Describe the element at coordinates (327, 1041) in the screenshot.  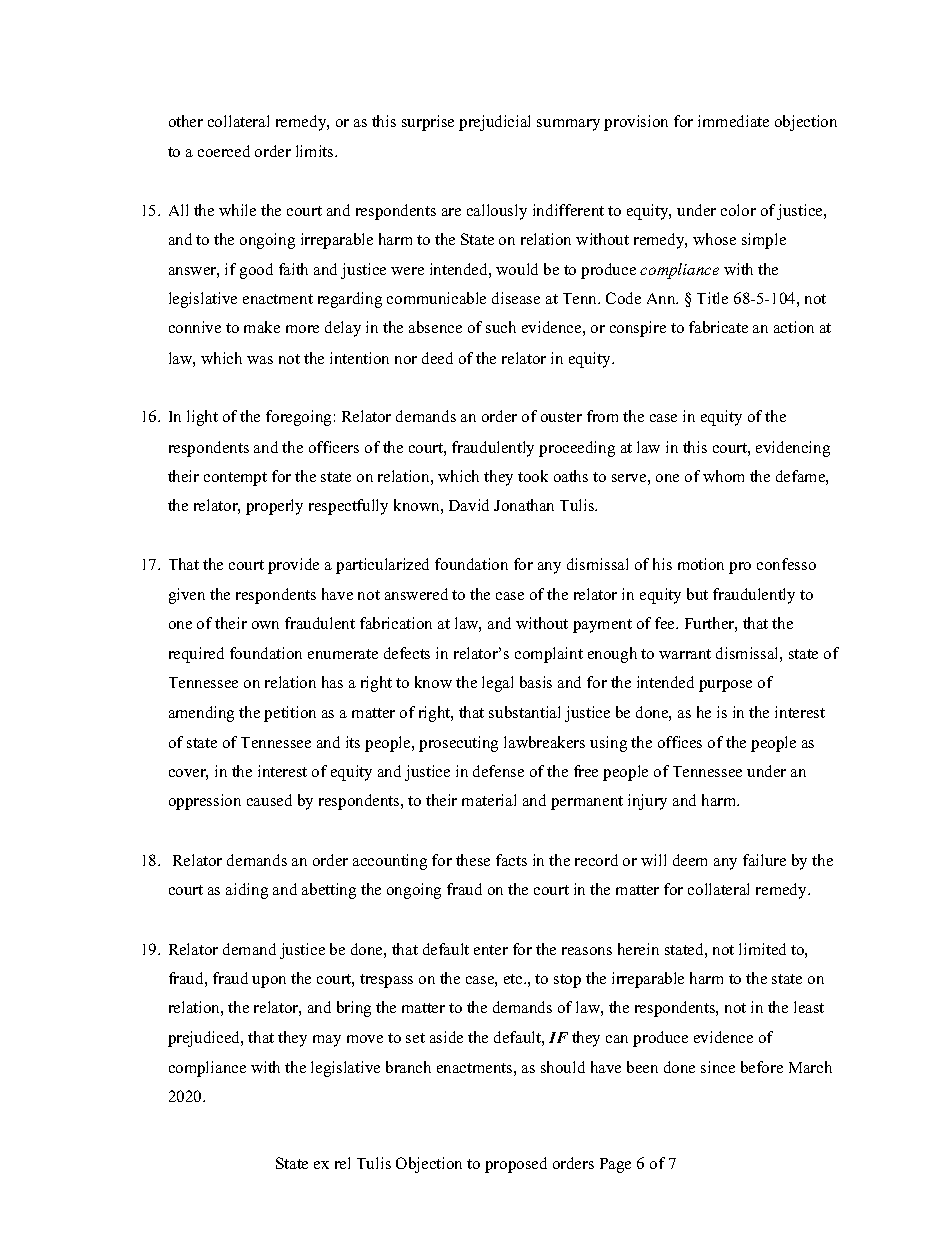
I see `may` at that location.
